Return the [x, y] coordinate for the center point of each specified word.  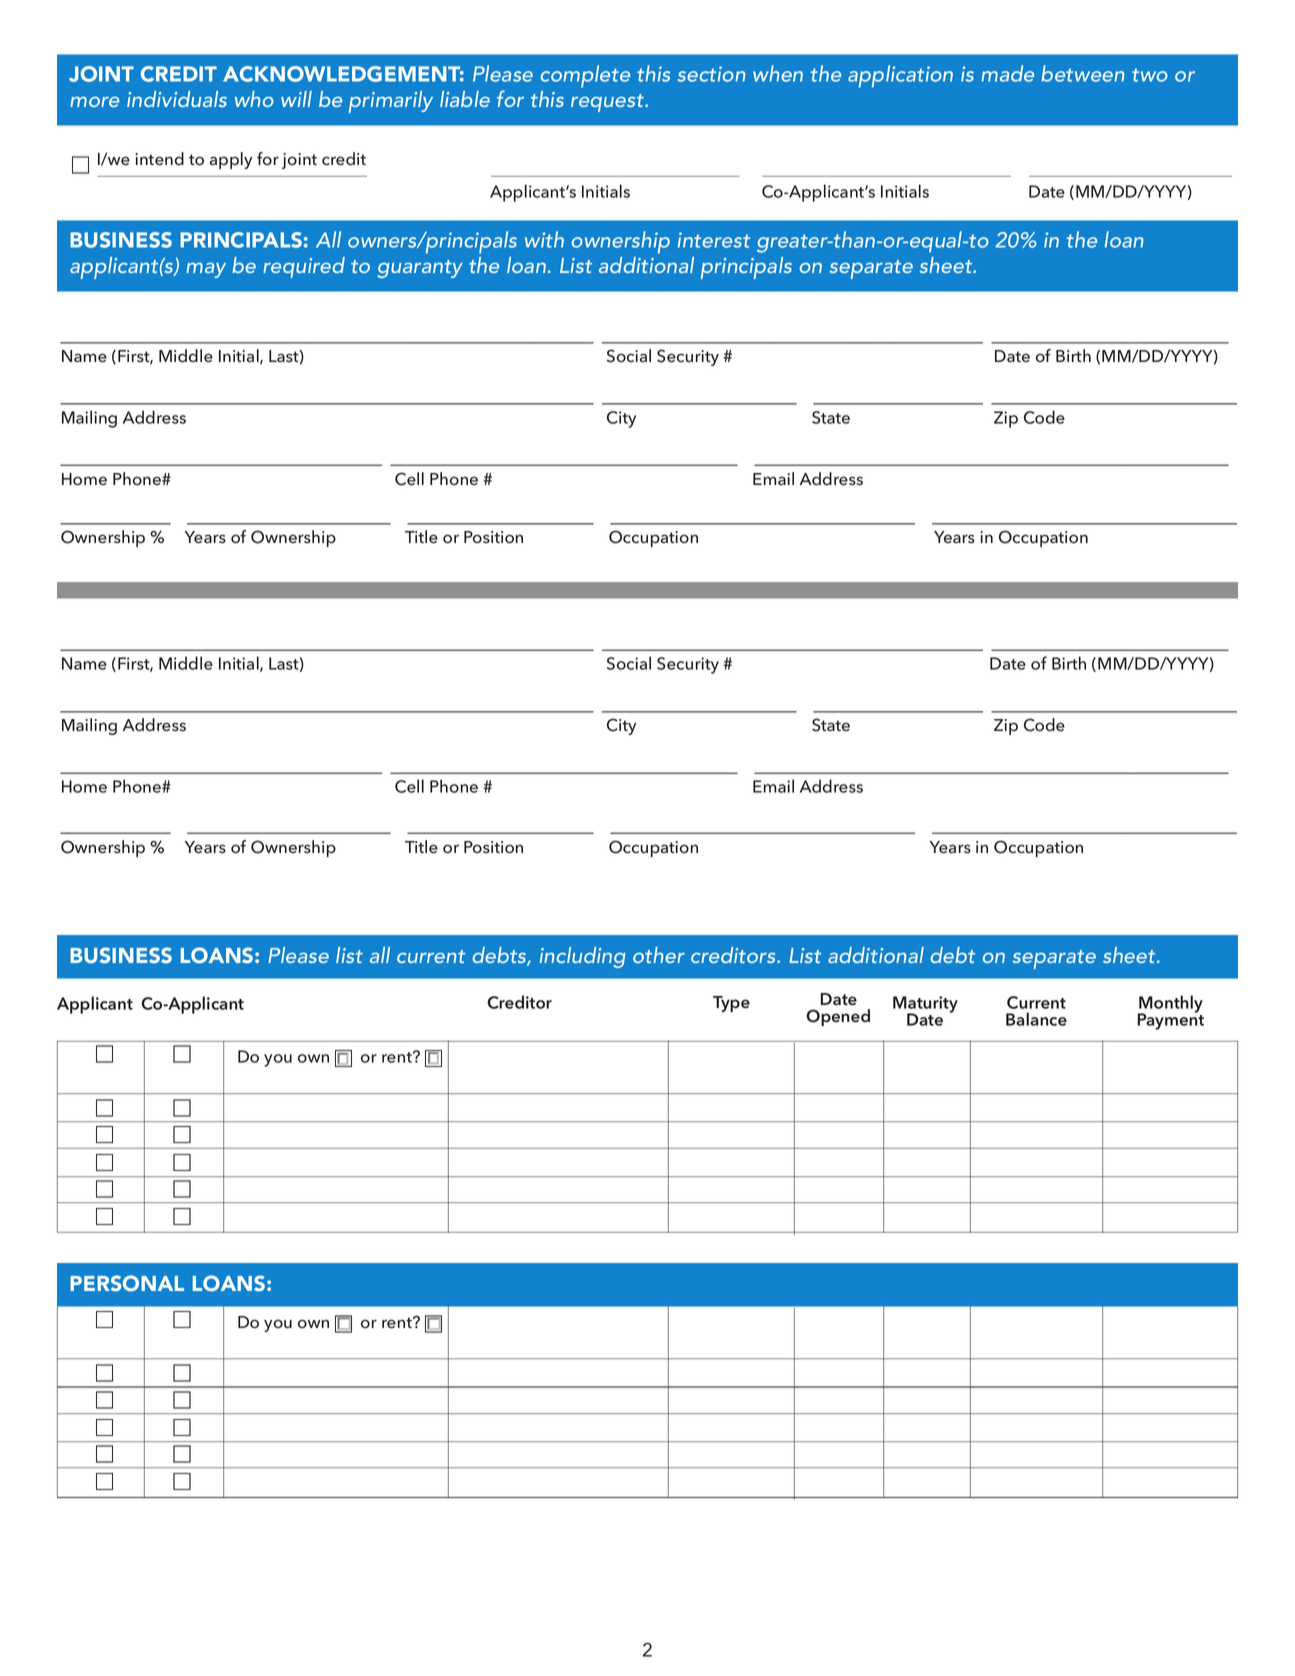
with [544, 239]
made [1007, 73]
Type [731, 1004]
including [583, 957]
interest [714, 240]
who [254, 99]
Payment [1170, 1020]
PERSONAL [127, 1283]
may [206, 270]
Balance [1036, 1019]
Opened [838, 1017]
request [608, 103]
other [659, 955]
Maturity [925, 1005]
